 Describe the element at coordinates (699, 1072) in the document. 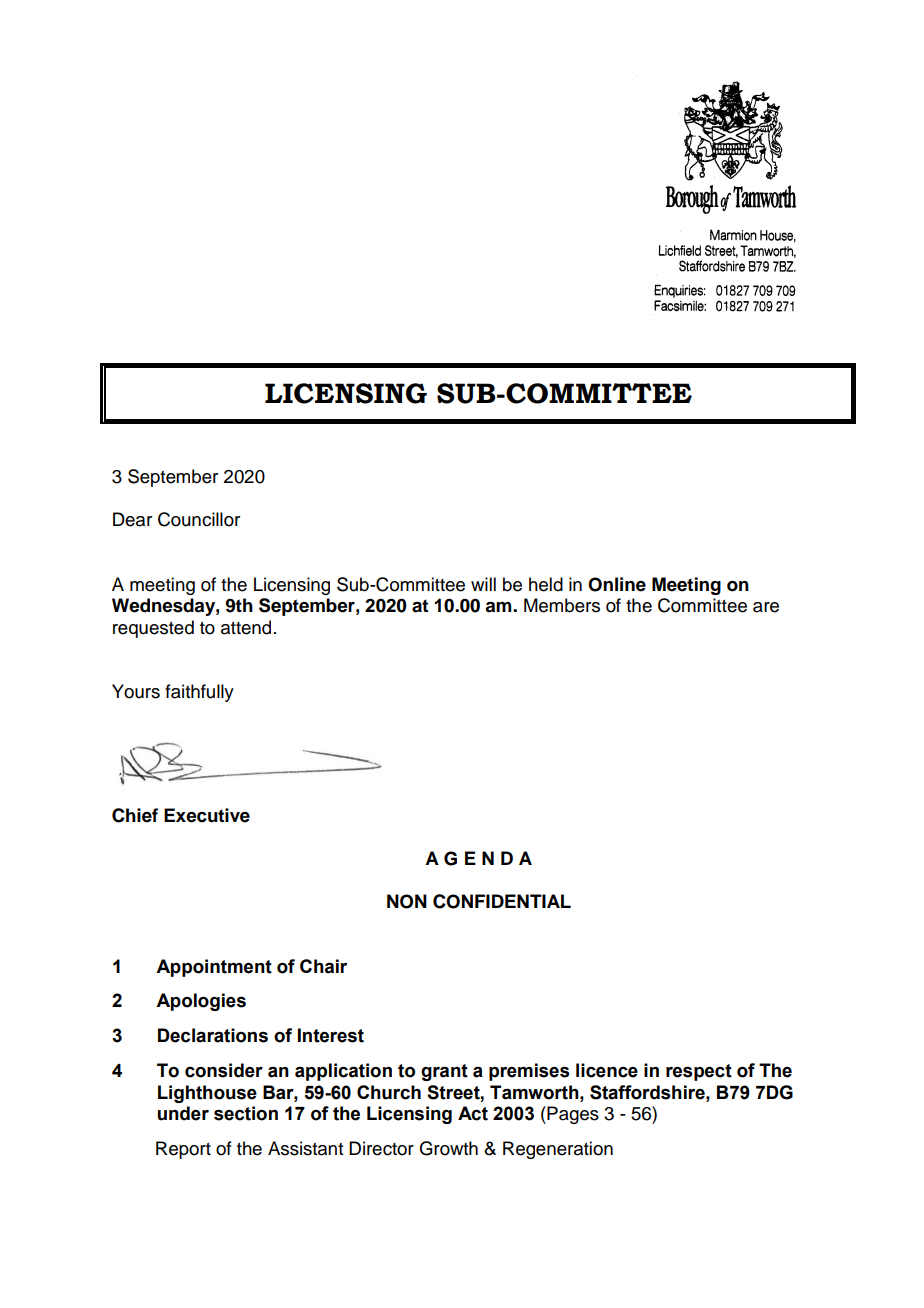

I see `respect` at that location.
